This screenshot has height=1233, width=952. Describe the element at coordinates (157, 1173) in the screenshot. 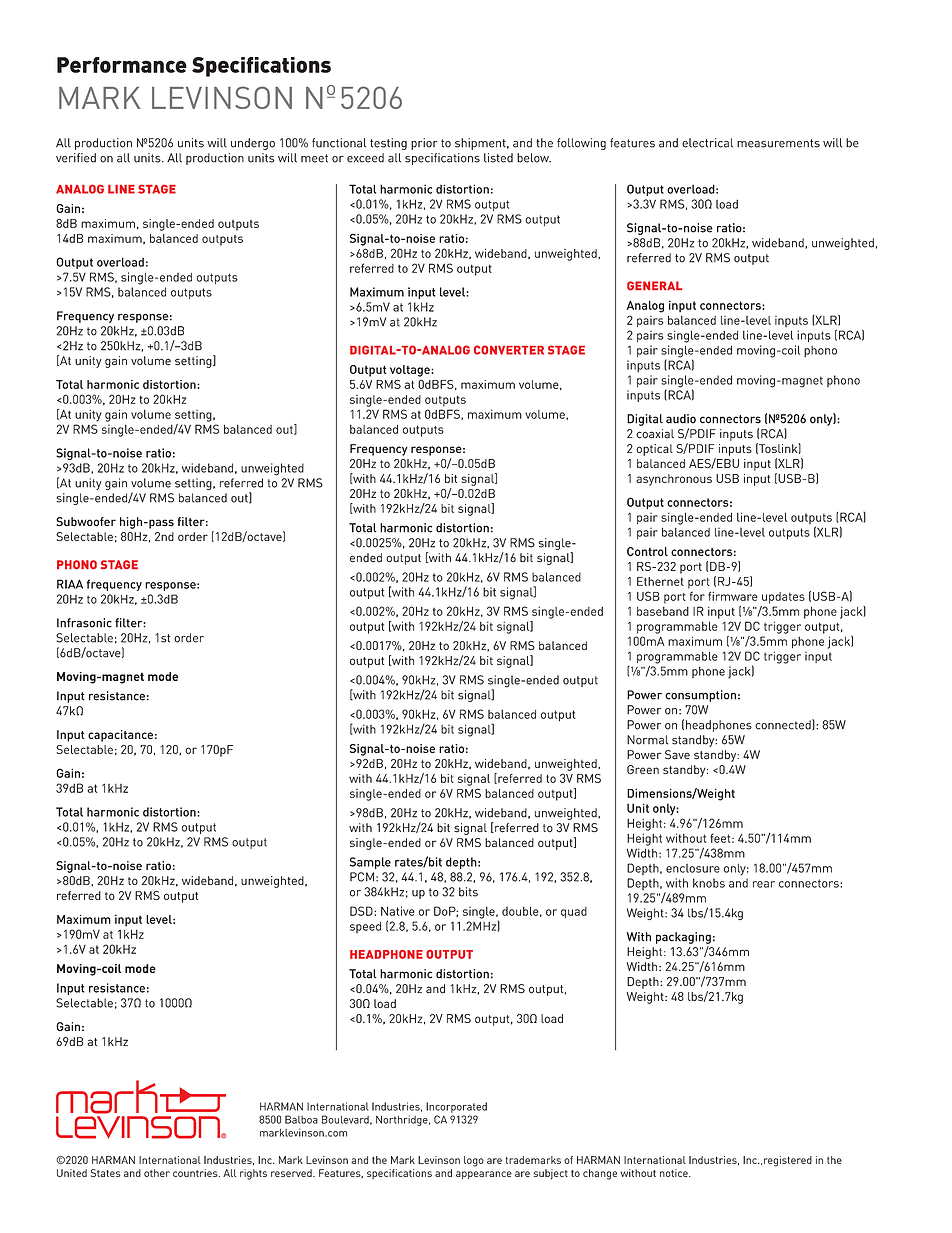

I see `other` at that location.
